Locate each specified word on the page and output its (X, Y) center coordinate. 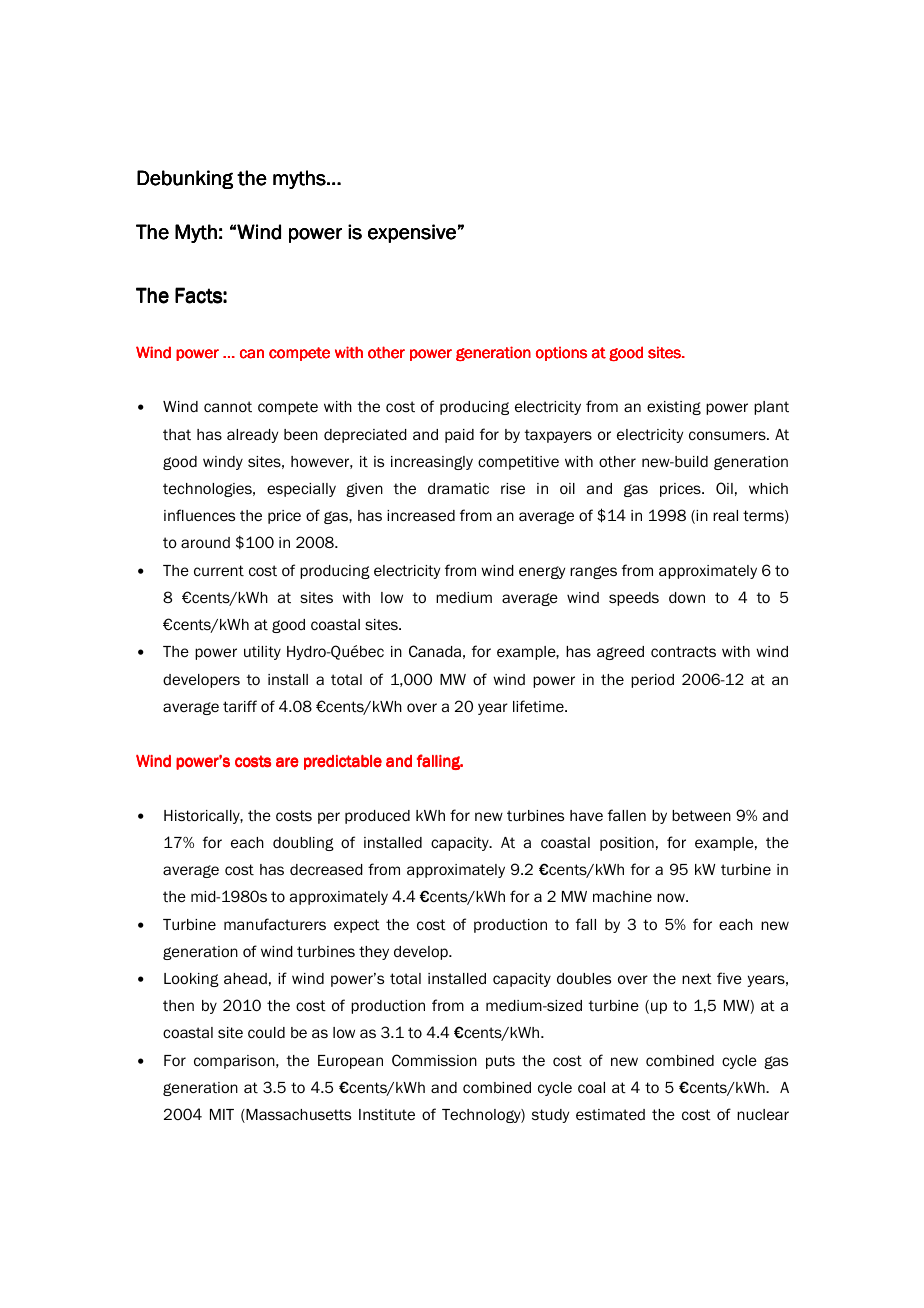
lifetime (539, 706)
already (252, 436)
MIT (222, 1114)
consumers (728, 436)
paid (459, 436)
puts (500, 1062)
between (701, 816)
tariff (240, 706)
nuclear (763, 1115)
